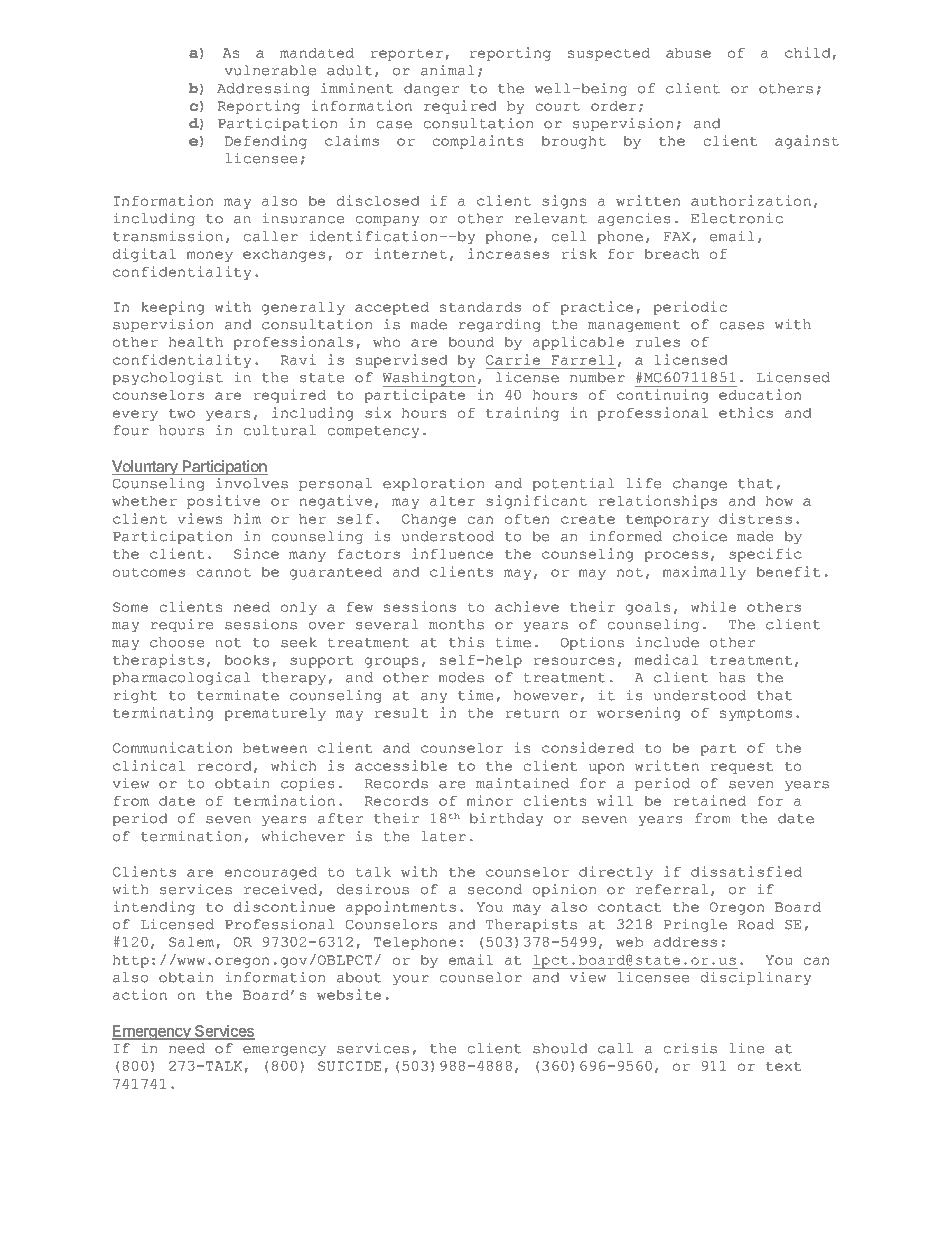 This document has width=952, height=1233. What do you see at coordinates (688, 53) in the document?
I see `abuse` at bounding box center [688, 53].
